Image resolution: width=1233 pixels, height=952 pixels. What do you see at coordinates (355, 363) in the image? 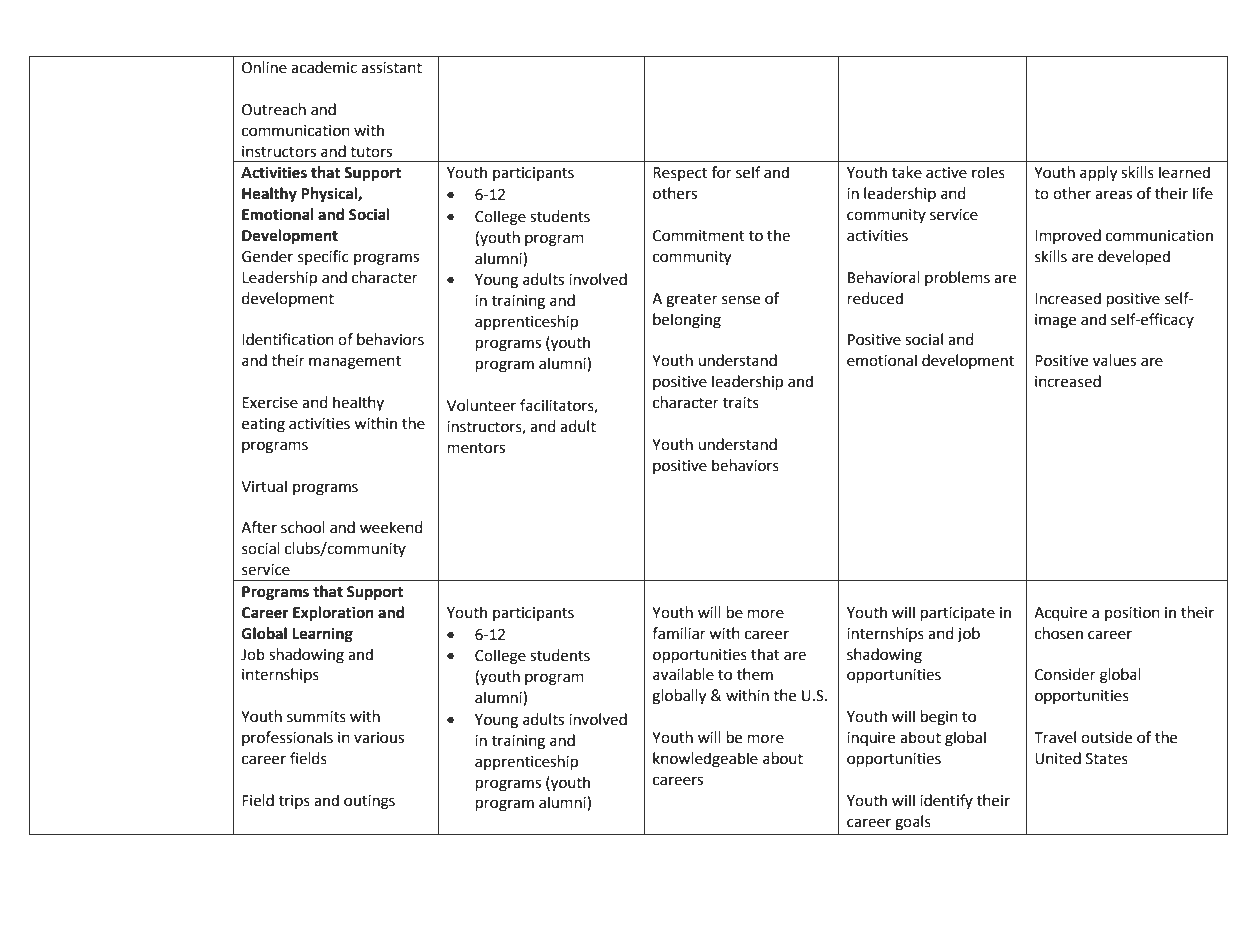
I see `management` at bounding box center [355, 363].
